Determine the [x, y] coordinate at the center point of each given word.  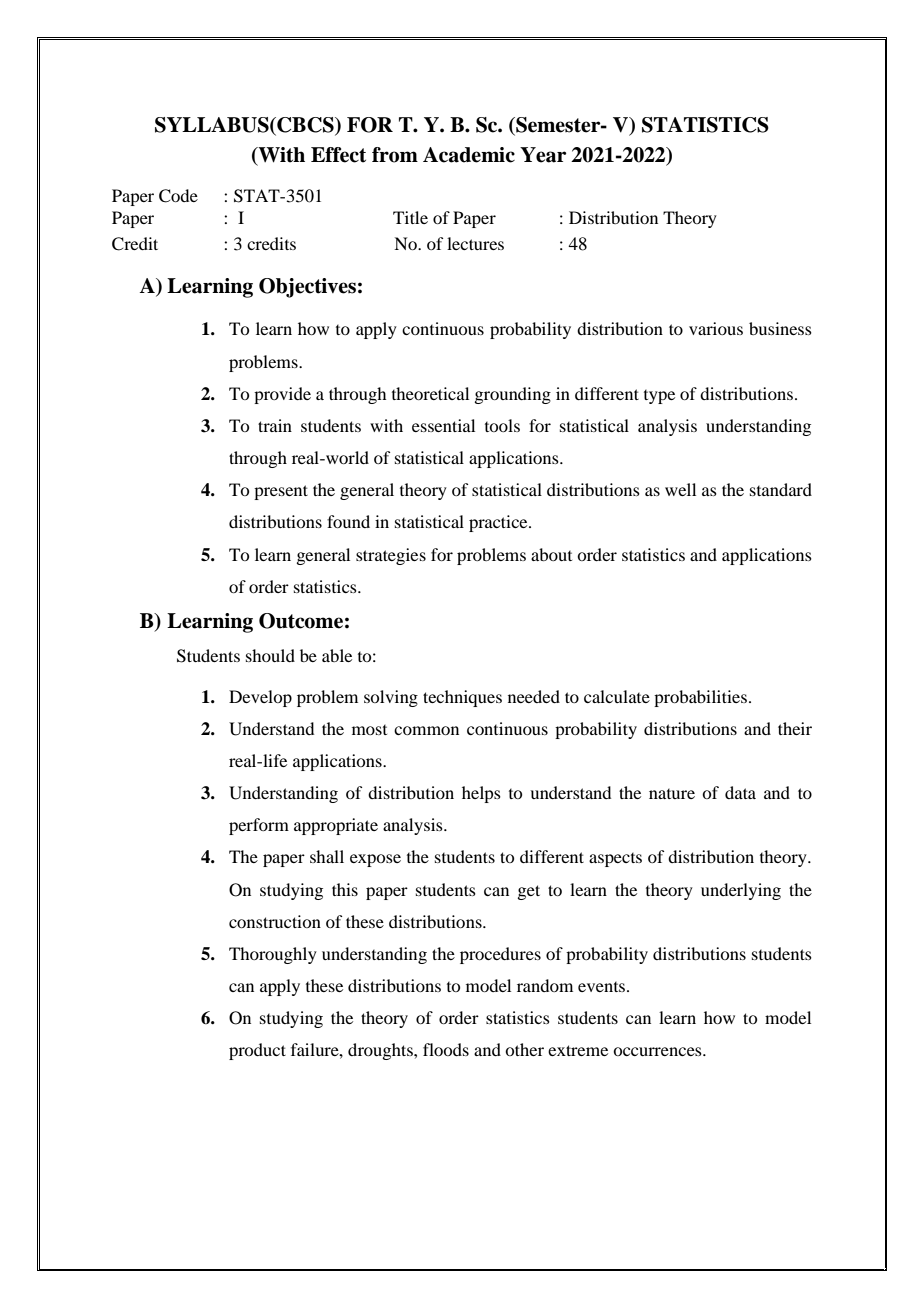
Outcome [301, 621]
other [524, 1049]
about [551, 554]
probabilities [700, 698]
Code [178, 196]
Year [543, 155]
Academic [469, 155]
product [257, 1051]
